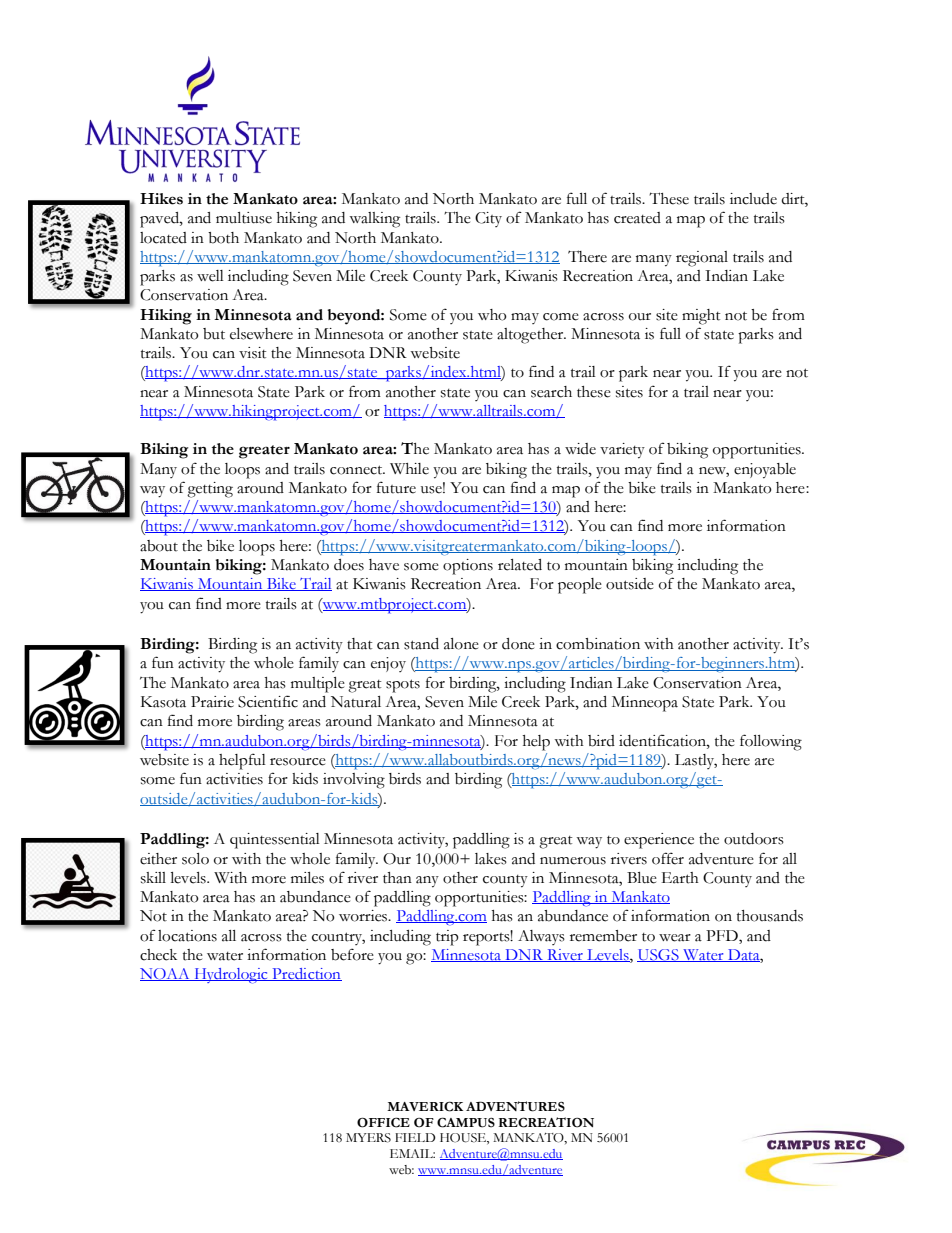 This image has height=1233, width=952. What do you see at coordinates (195, 859) in the image?
I see `solo` at bounding box center [195, 859].
